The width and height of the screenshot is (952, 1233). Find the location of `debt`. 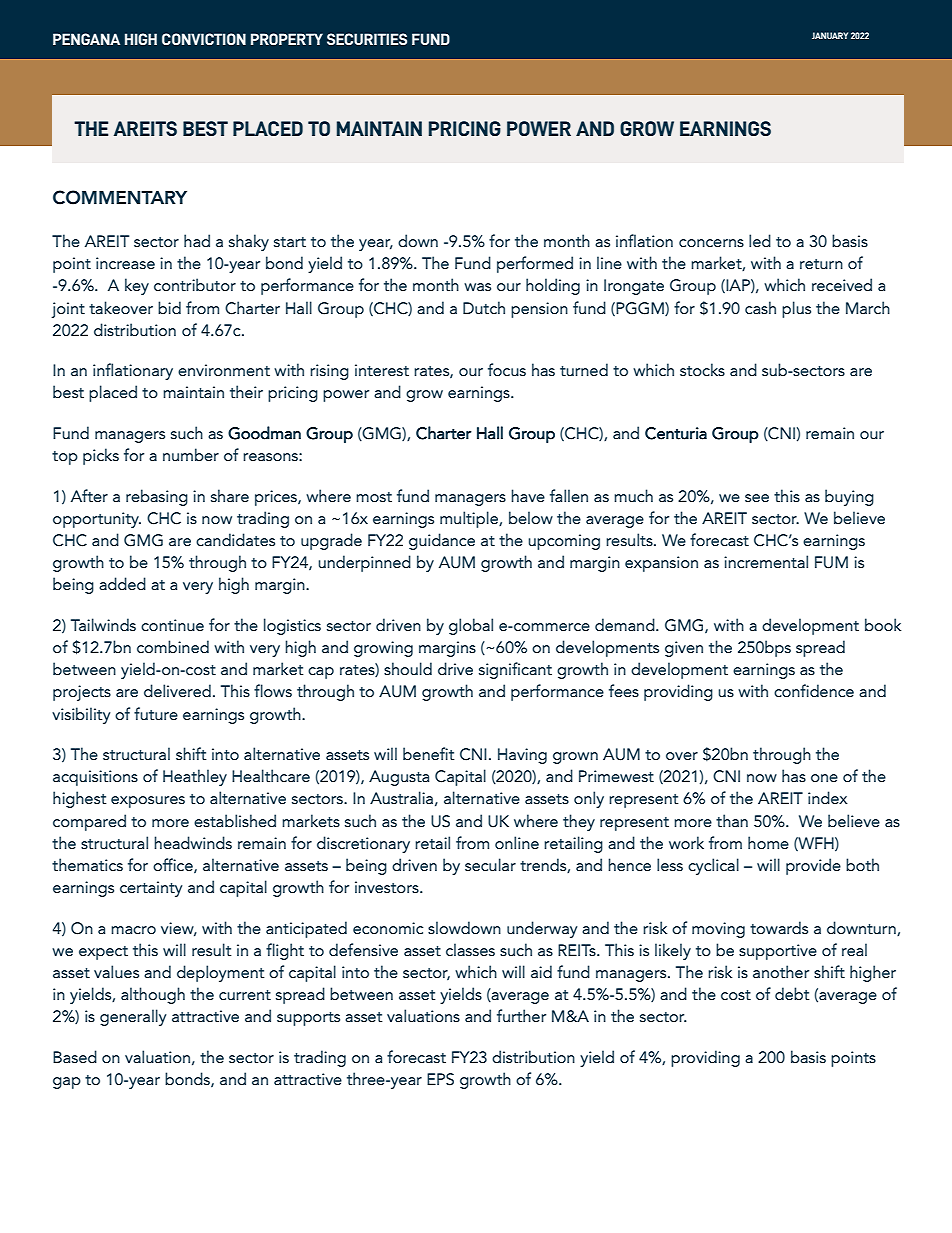

debt is located at coordinates (792, 993).
